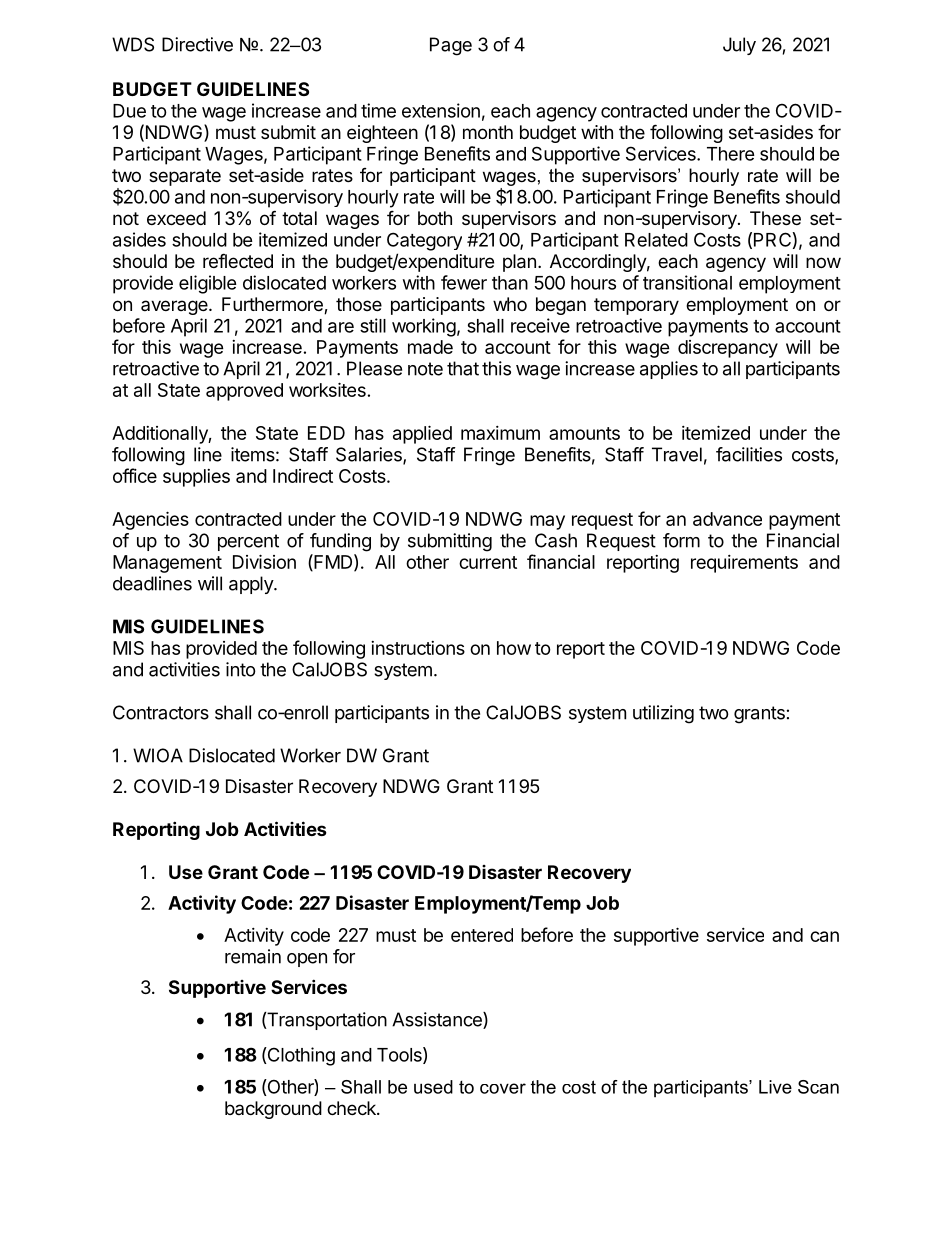 Image resolution: width=952 pixels, height=1233 pixels. Describe the element at coordinates (663, 714) in the screenshot. I see `utilizing` at that location.
